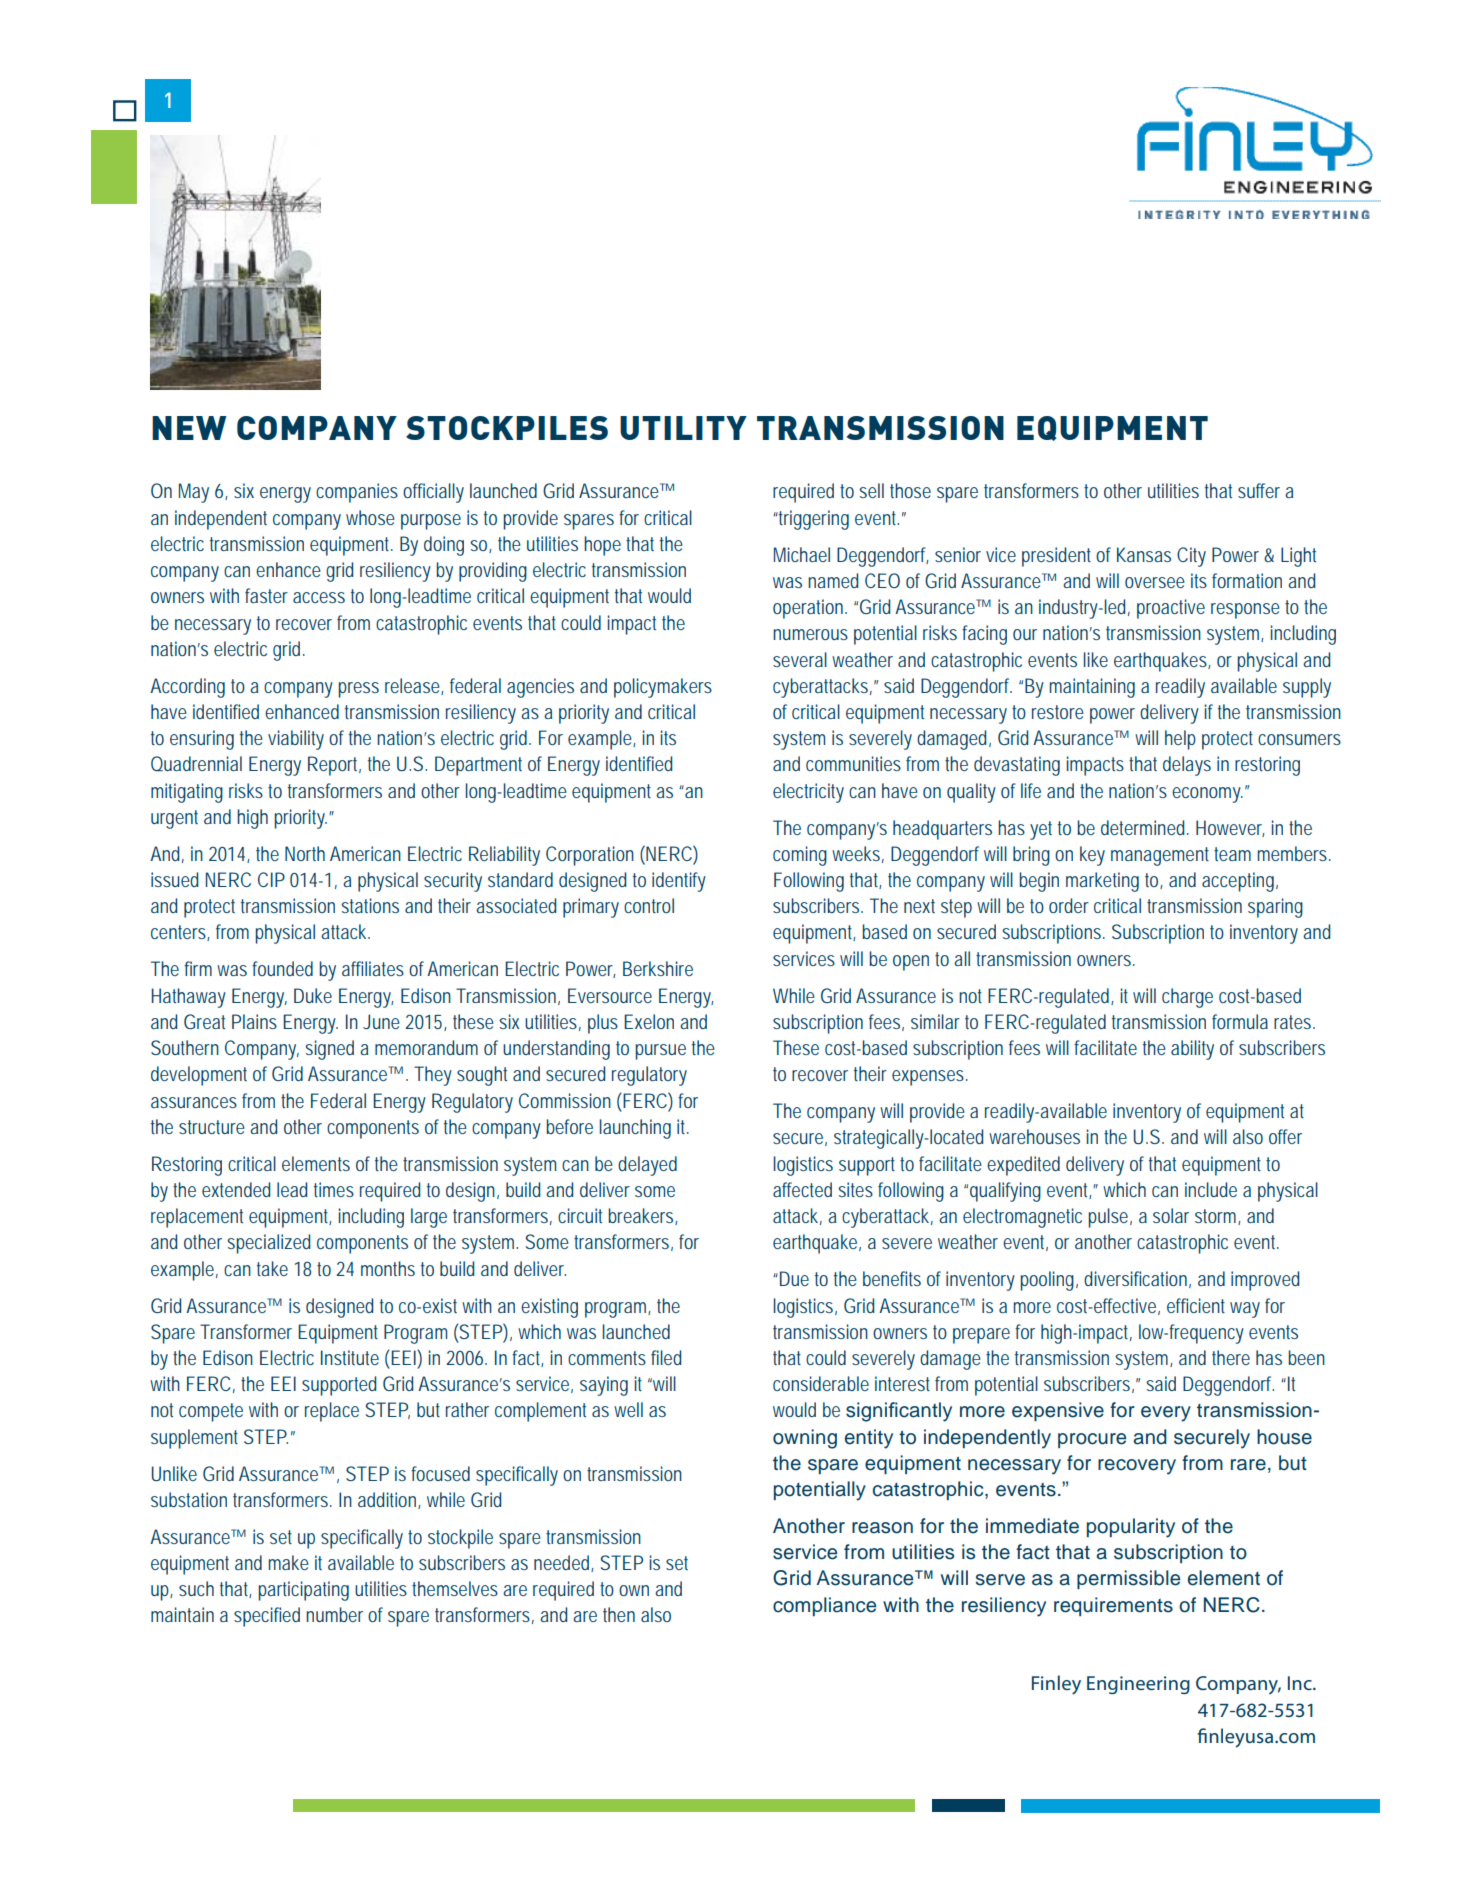 Image resolution: width=1459 pixels, height=1888 pixels. What do you see at coordinates (649, 905) in the image?
I see `control` at bounding box center [649, 905].
